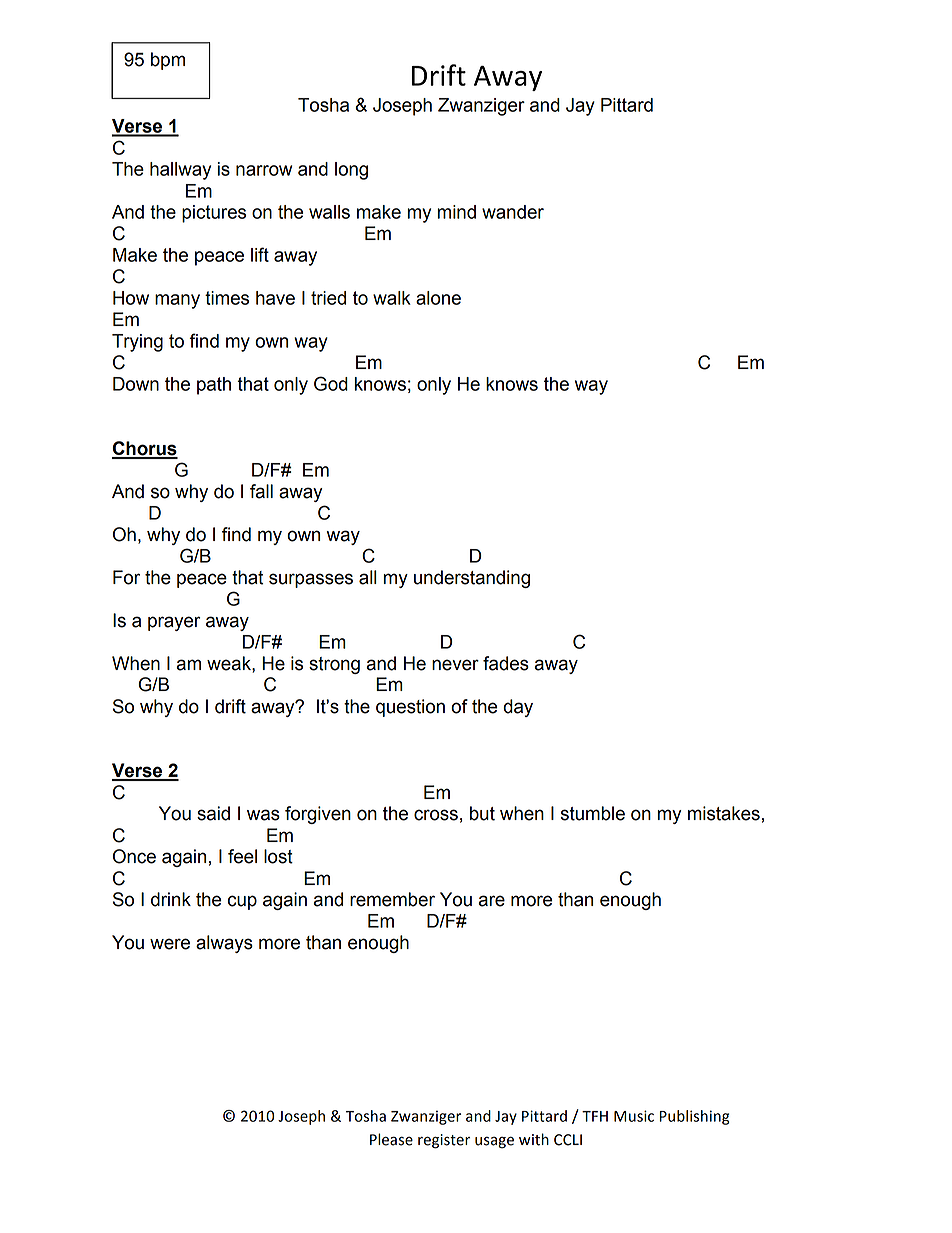 Image resolution: width=952 pixels, height=1233 pixels. Describe the element at coordinates (455, 665) in the screenshot. I see `never` at that location.
